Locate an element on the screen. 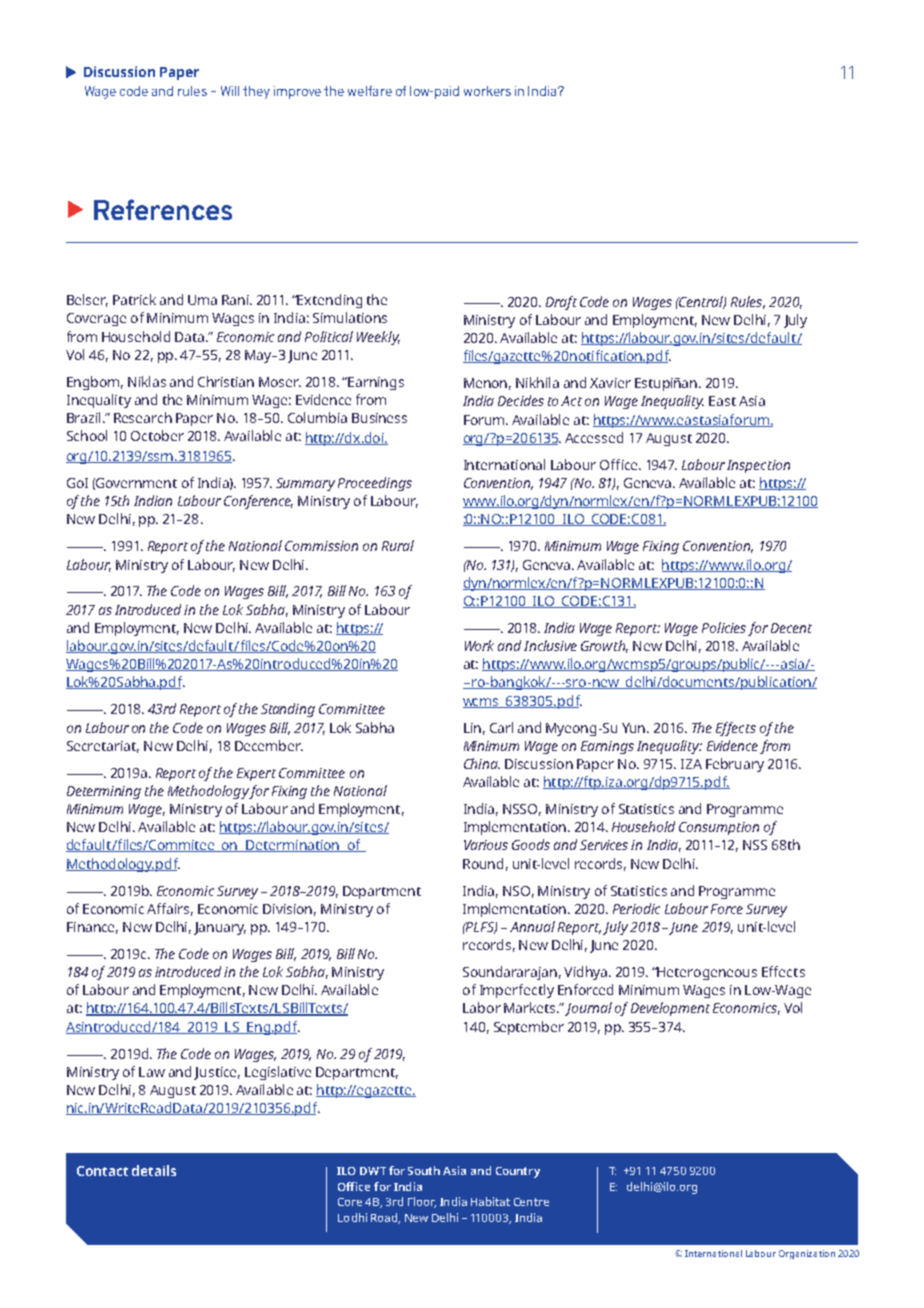 This screenshot has width=924, height=1308. Will is located at coordinates (230, 91).
